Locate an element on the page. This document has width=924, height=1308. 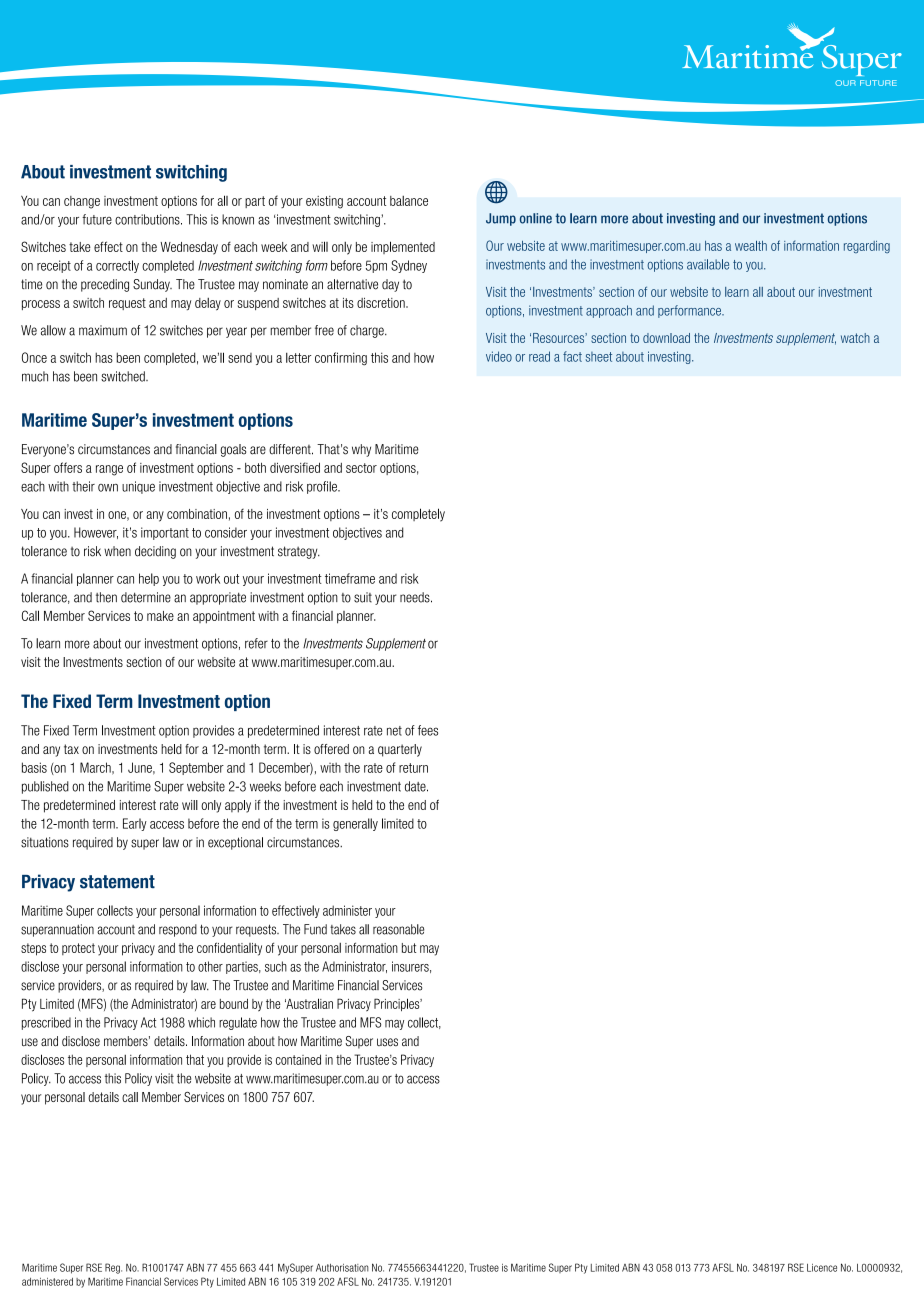
uses is located at coordinates (387, 1042).
